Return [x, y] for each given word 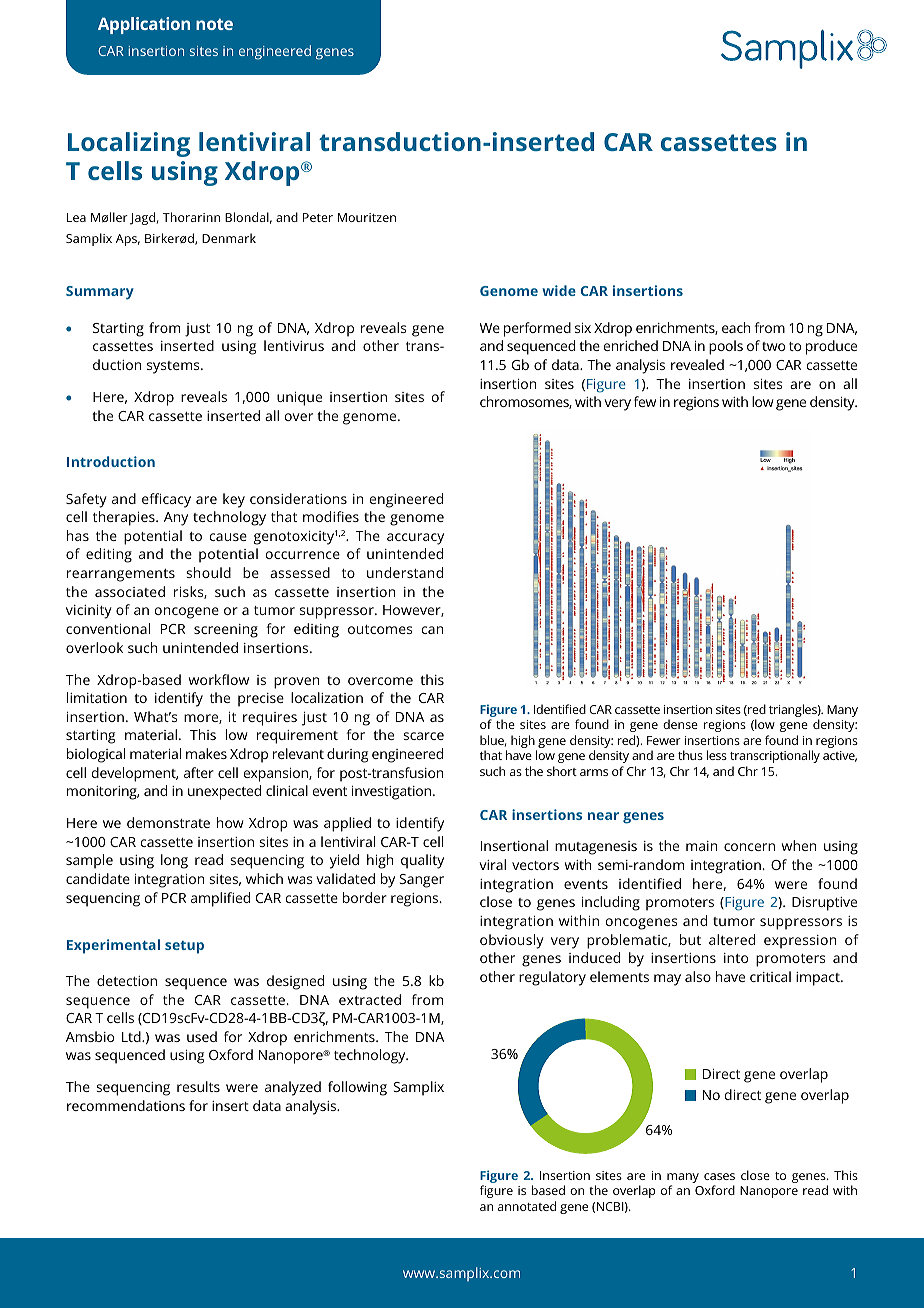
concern [749, 847]
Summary [100, 293]
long [174, 861]
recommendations [126, 1105]
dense [680, 724]
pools [726, 347]
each [736, 327]
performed [537, 329]
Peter [318, 217]
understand [405, 572]
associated [130, 591]
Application [144, 25]
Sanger [421, 881]
